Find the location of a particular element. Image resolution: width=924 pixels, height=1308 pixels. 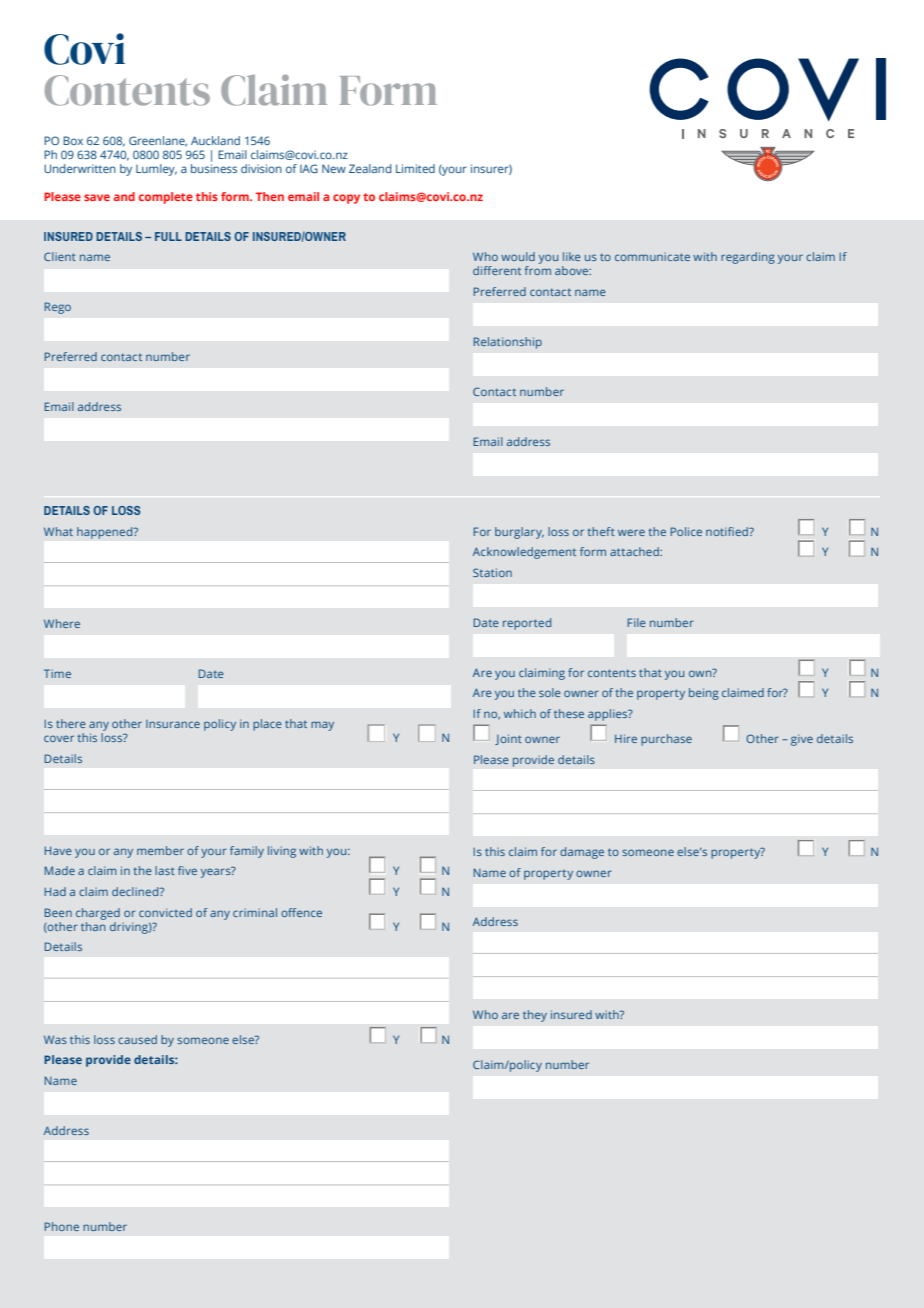

Insurance is located at coordinates (173, 724).
